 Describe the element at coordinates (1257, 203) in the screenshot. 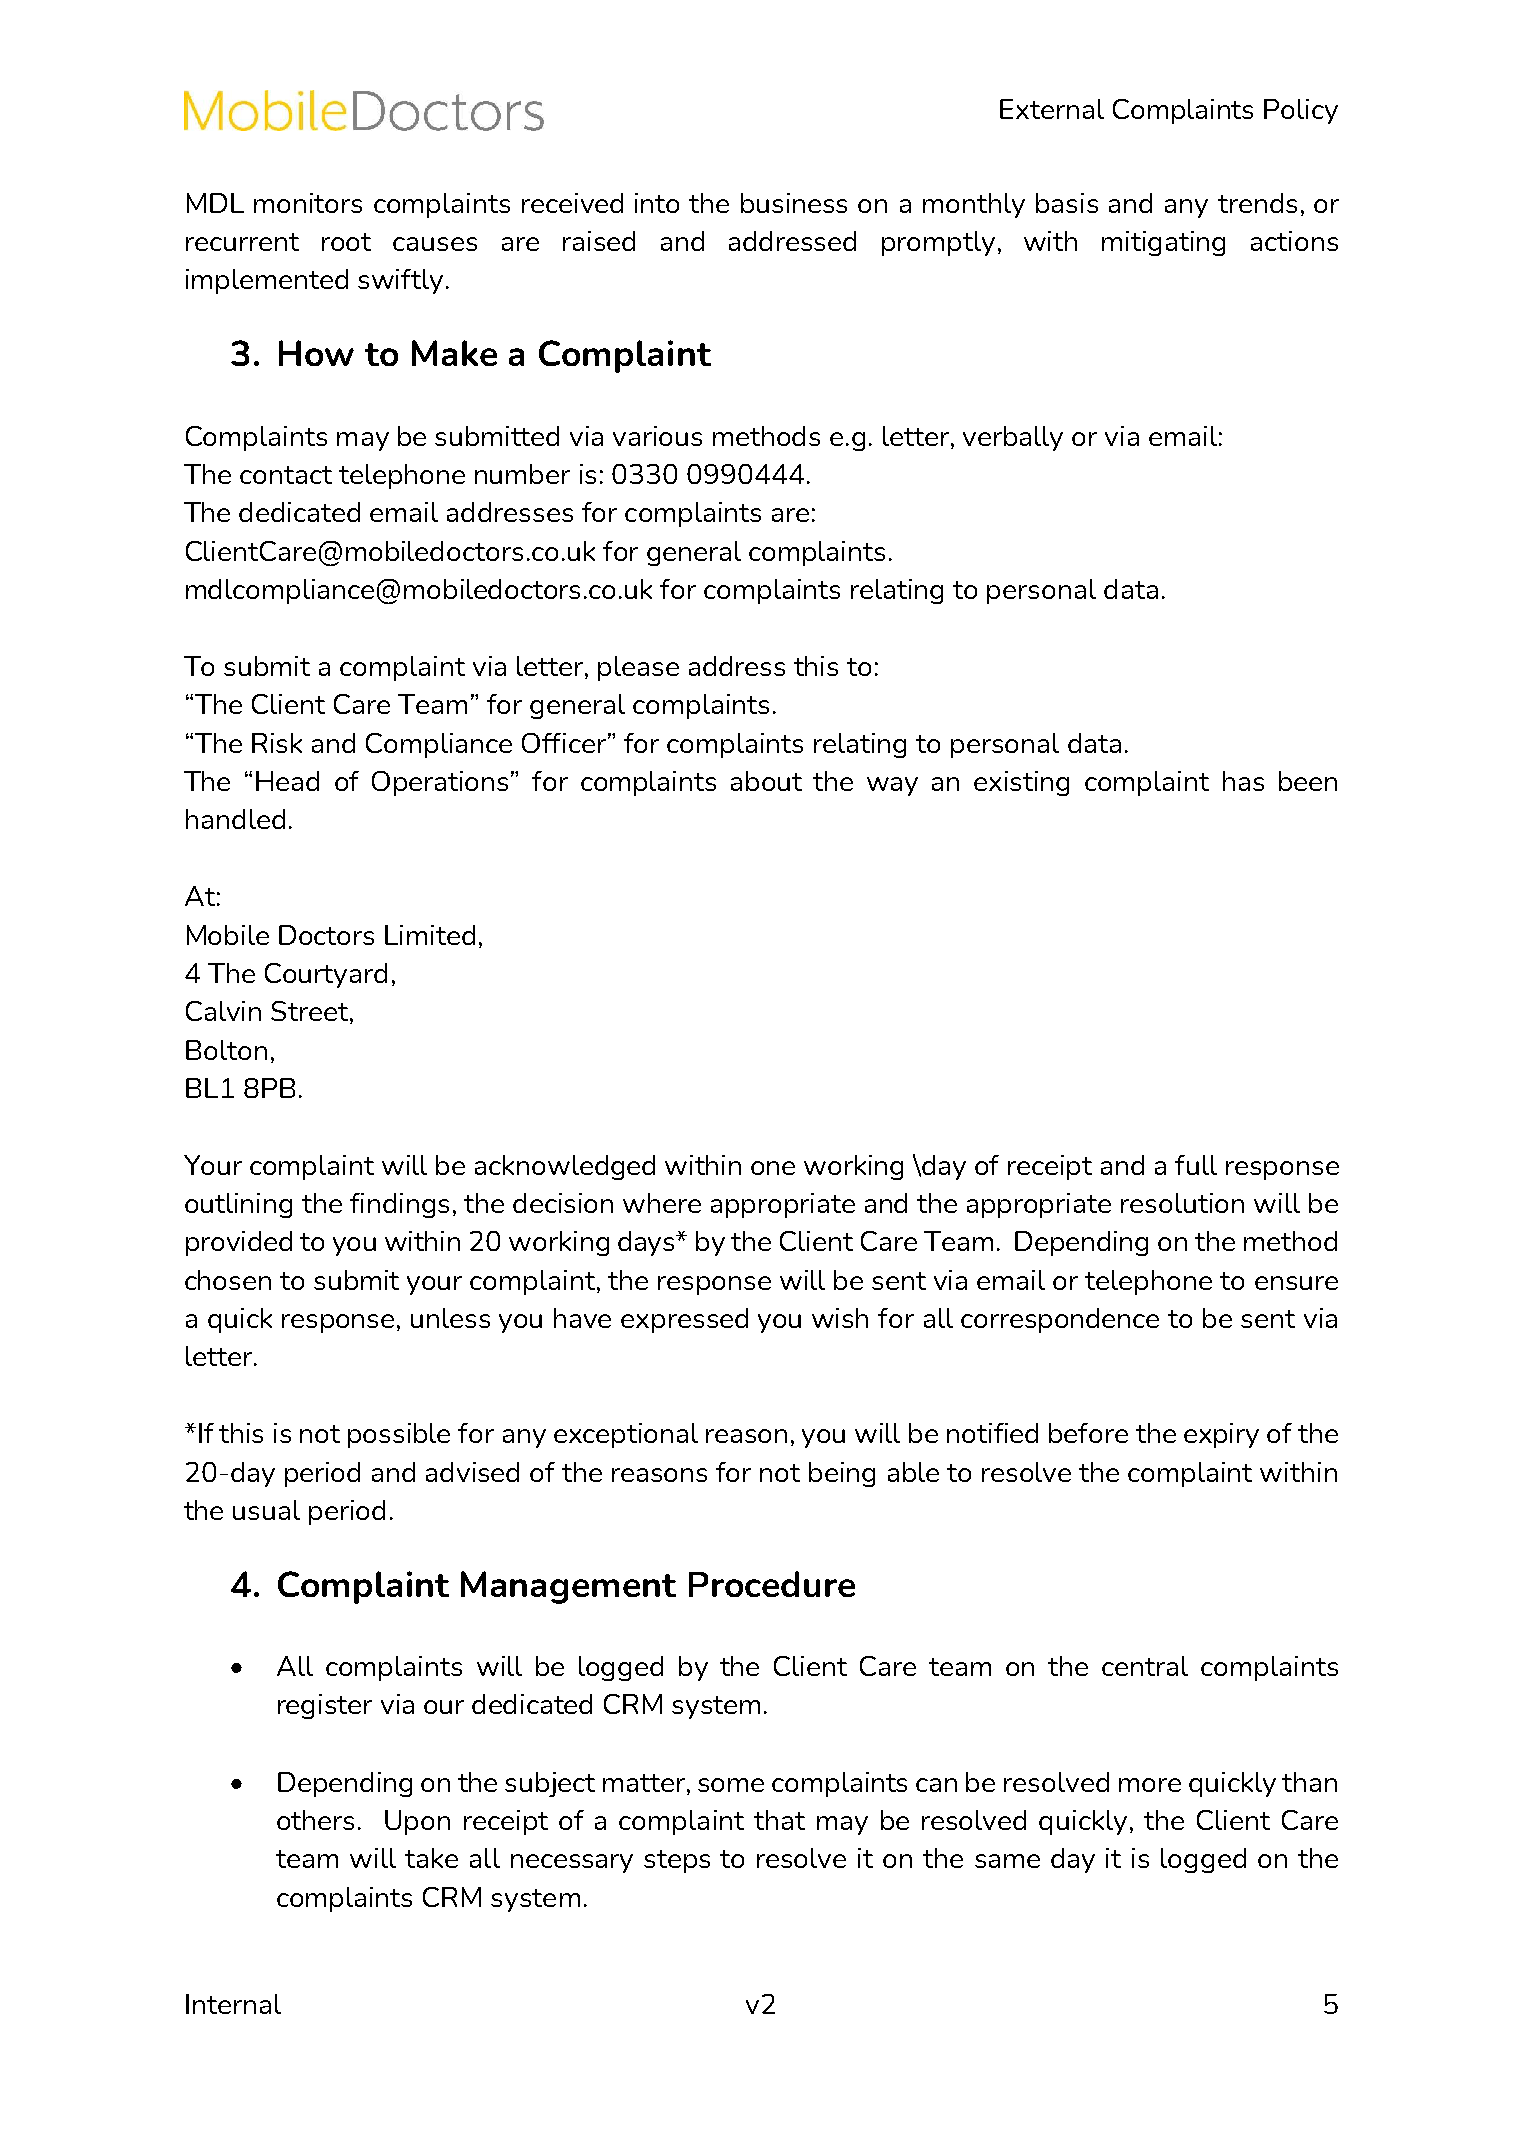

I see `trends` at that location.
